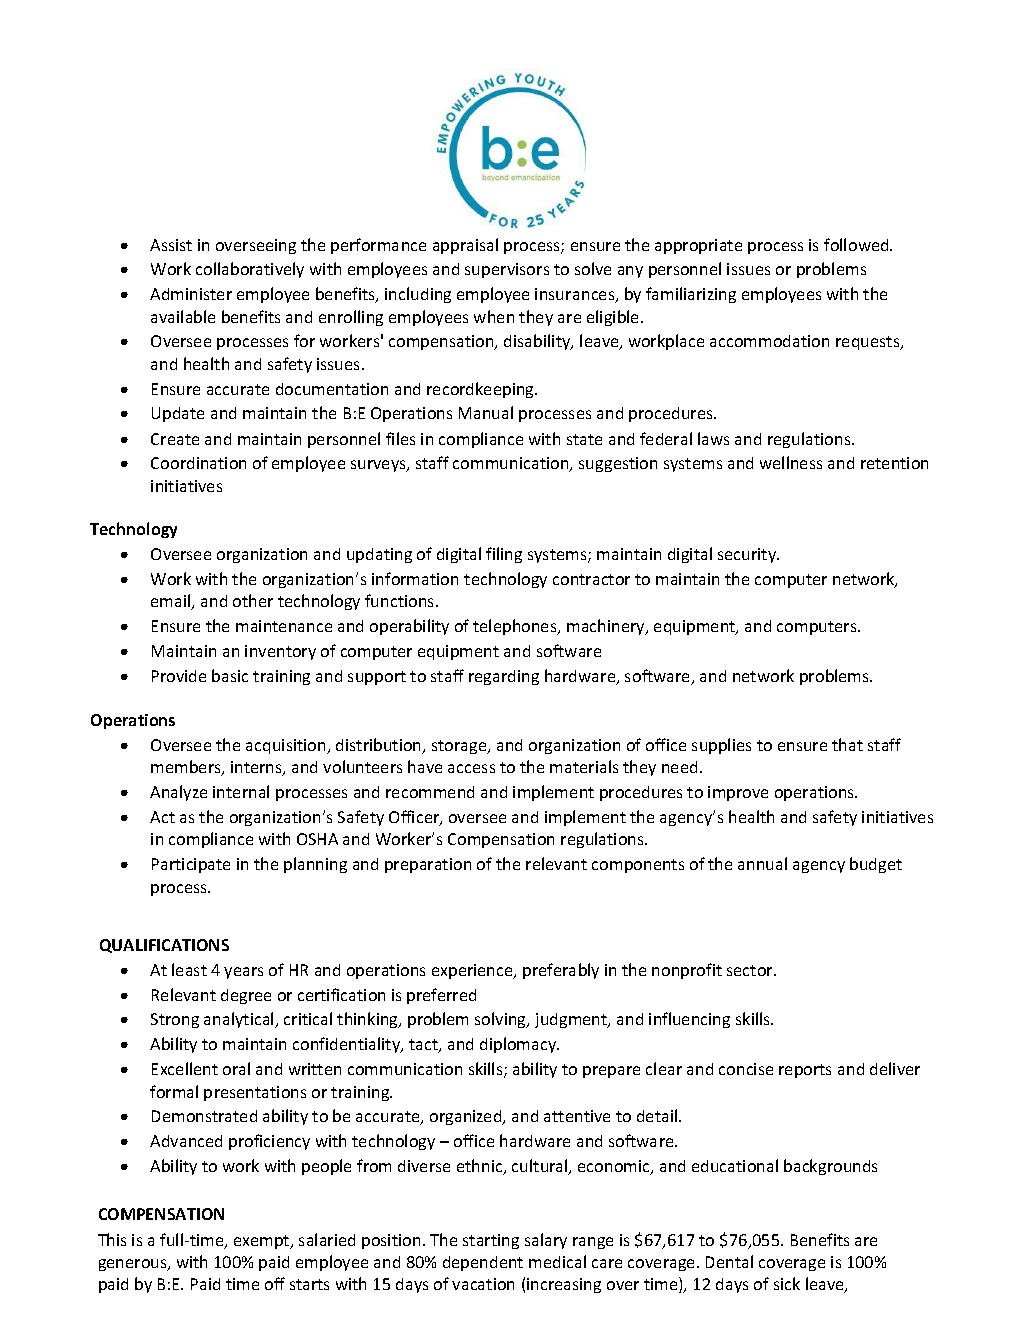 The height and width of the screenshot is (1326, 1025). What do you see at coordinates (847, 744) in the screenshot?
I see `that` at bounding box center [847, 744].
